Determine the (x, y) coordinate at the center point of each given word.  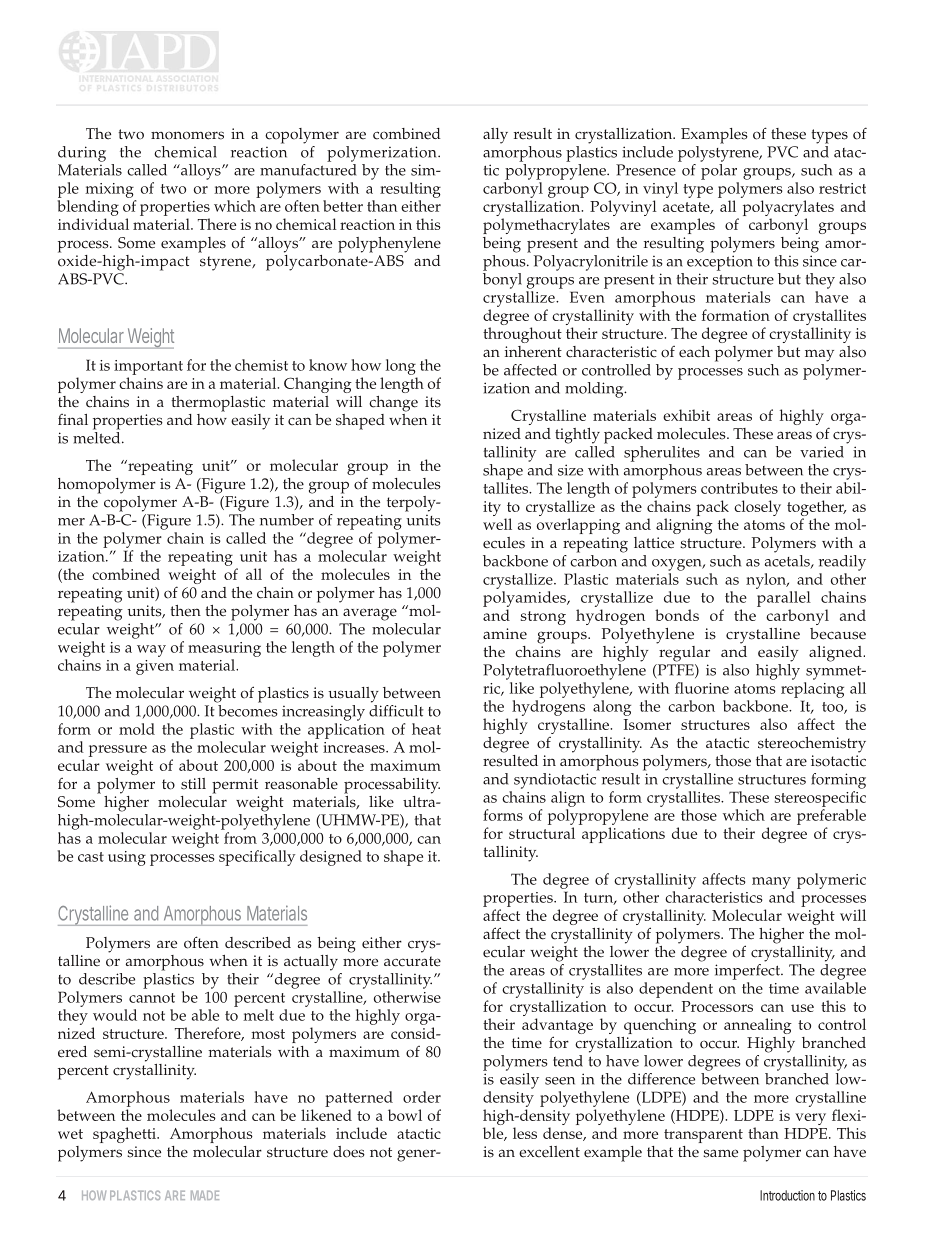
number (287, 520)
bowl (405, 1115)
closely (757, 508)
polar (719, 172)
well (497, 524)
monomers (187, 135)
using (127, 858)
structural (542, 833)
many (771, 883)
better (343, 206)
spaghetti (126, 1135)
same (720, 1153)
